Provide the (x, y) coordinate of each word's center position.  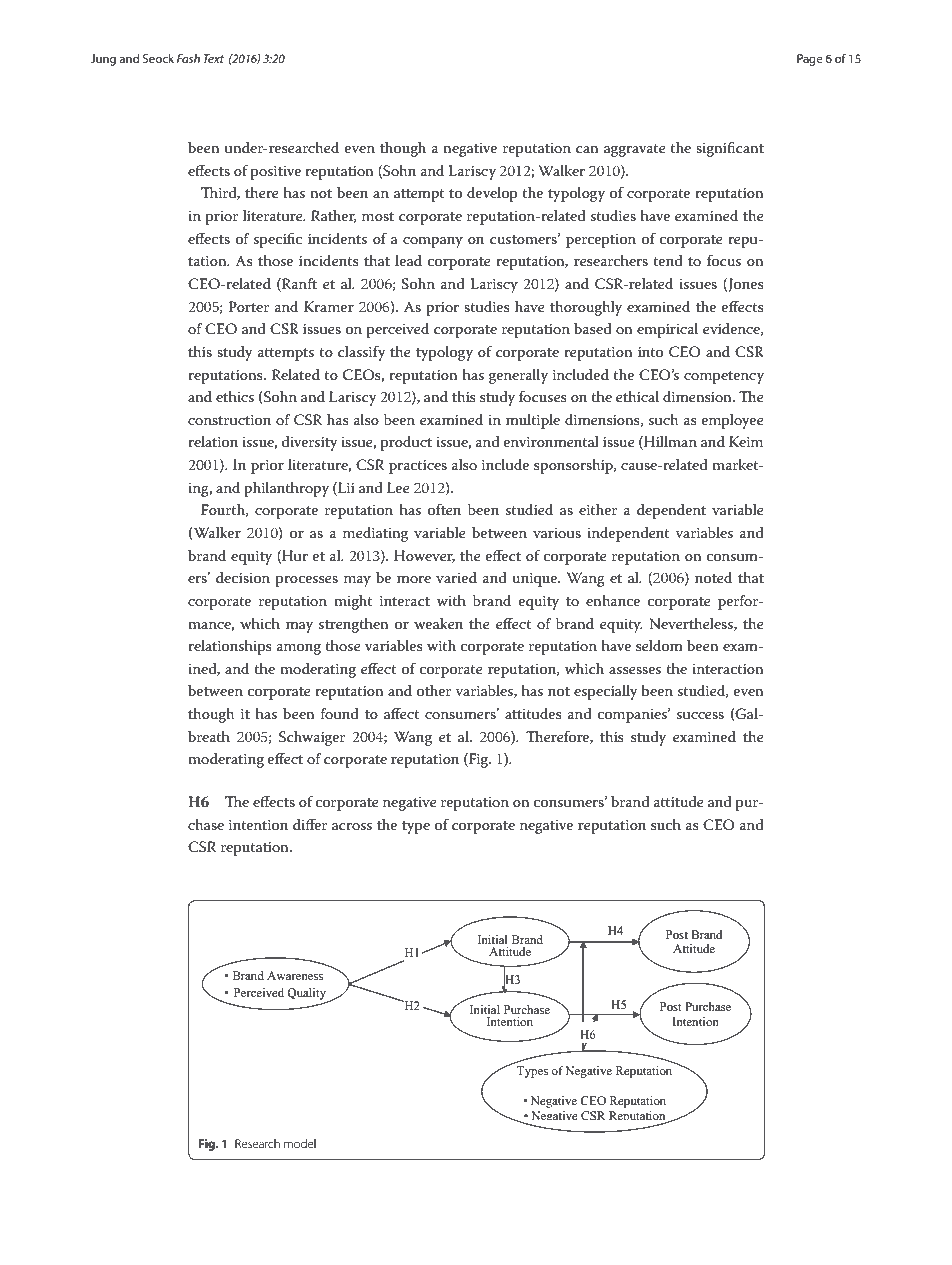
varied (456, 577)
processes (307, 581)
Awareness (295, 975)
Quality (308, 995)
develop (492, 194)
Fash (188, 58)
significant (730, 149)
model (300, 1143)
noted (713, 577)
